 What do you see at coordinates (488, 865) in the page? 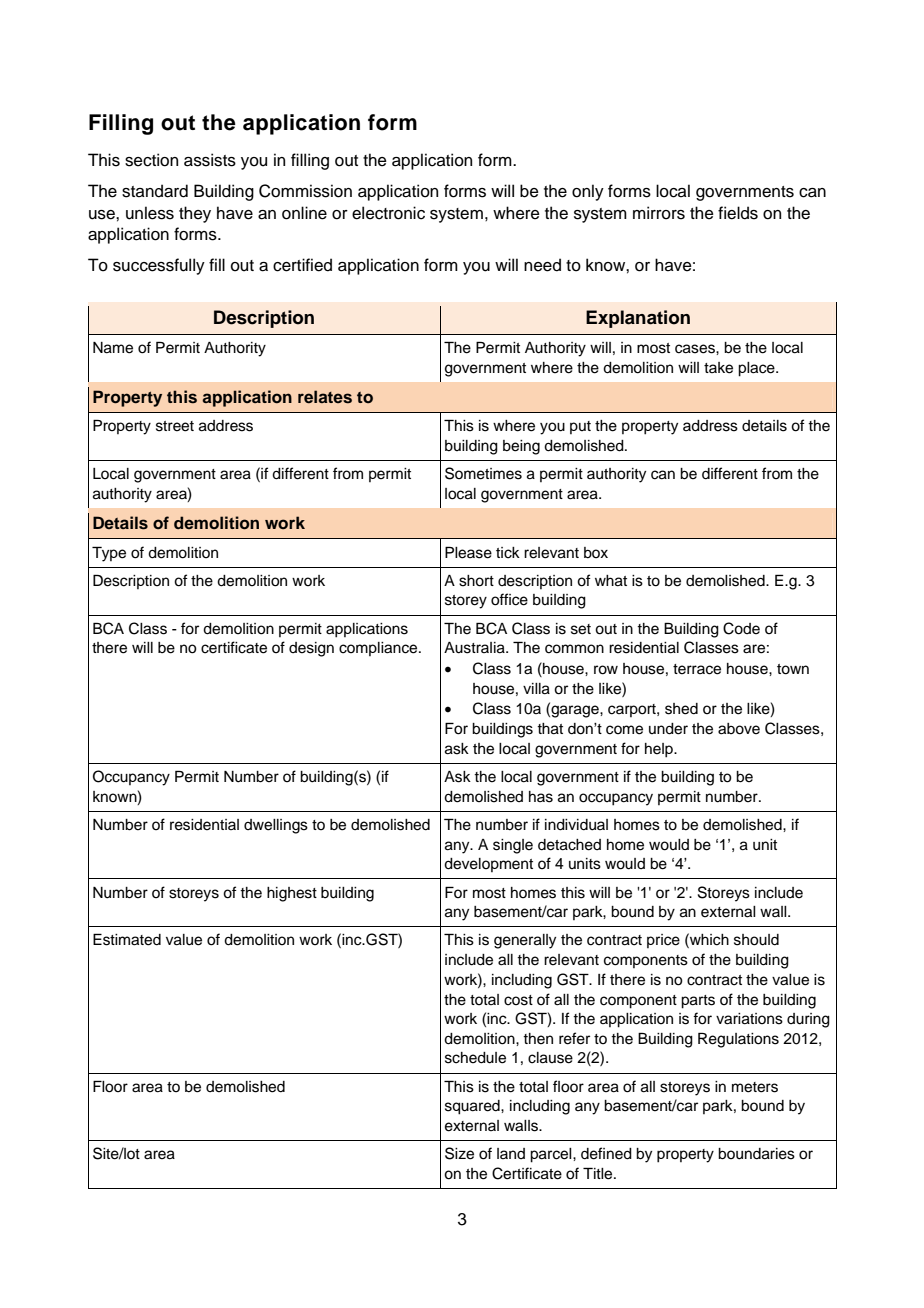
I see `development` at bounding box center [488, 865].
